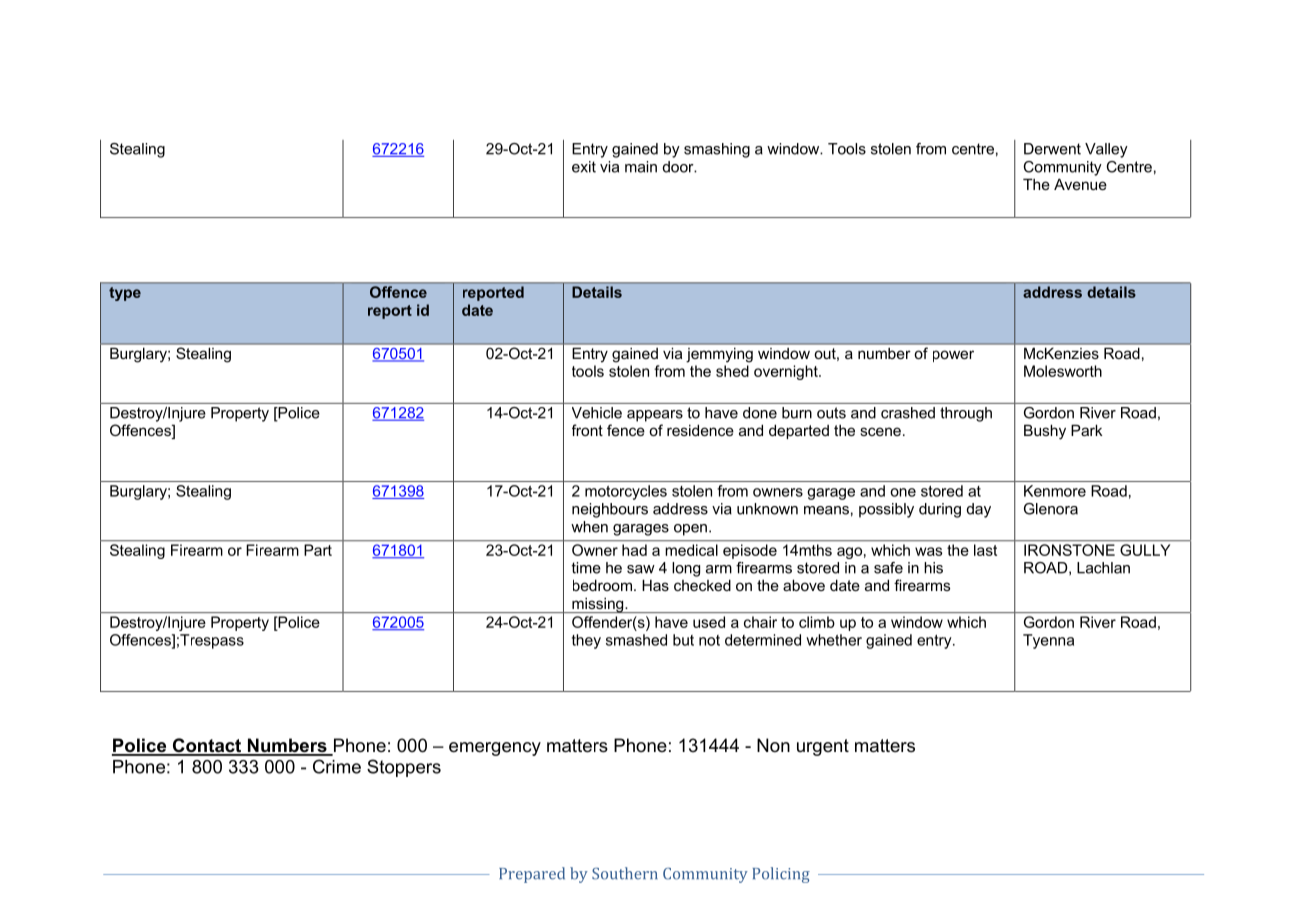  I want to click on Avenue, so click(1080, 184).
